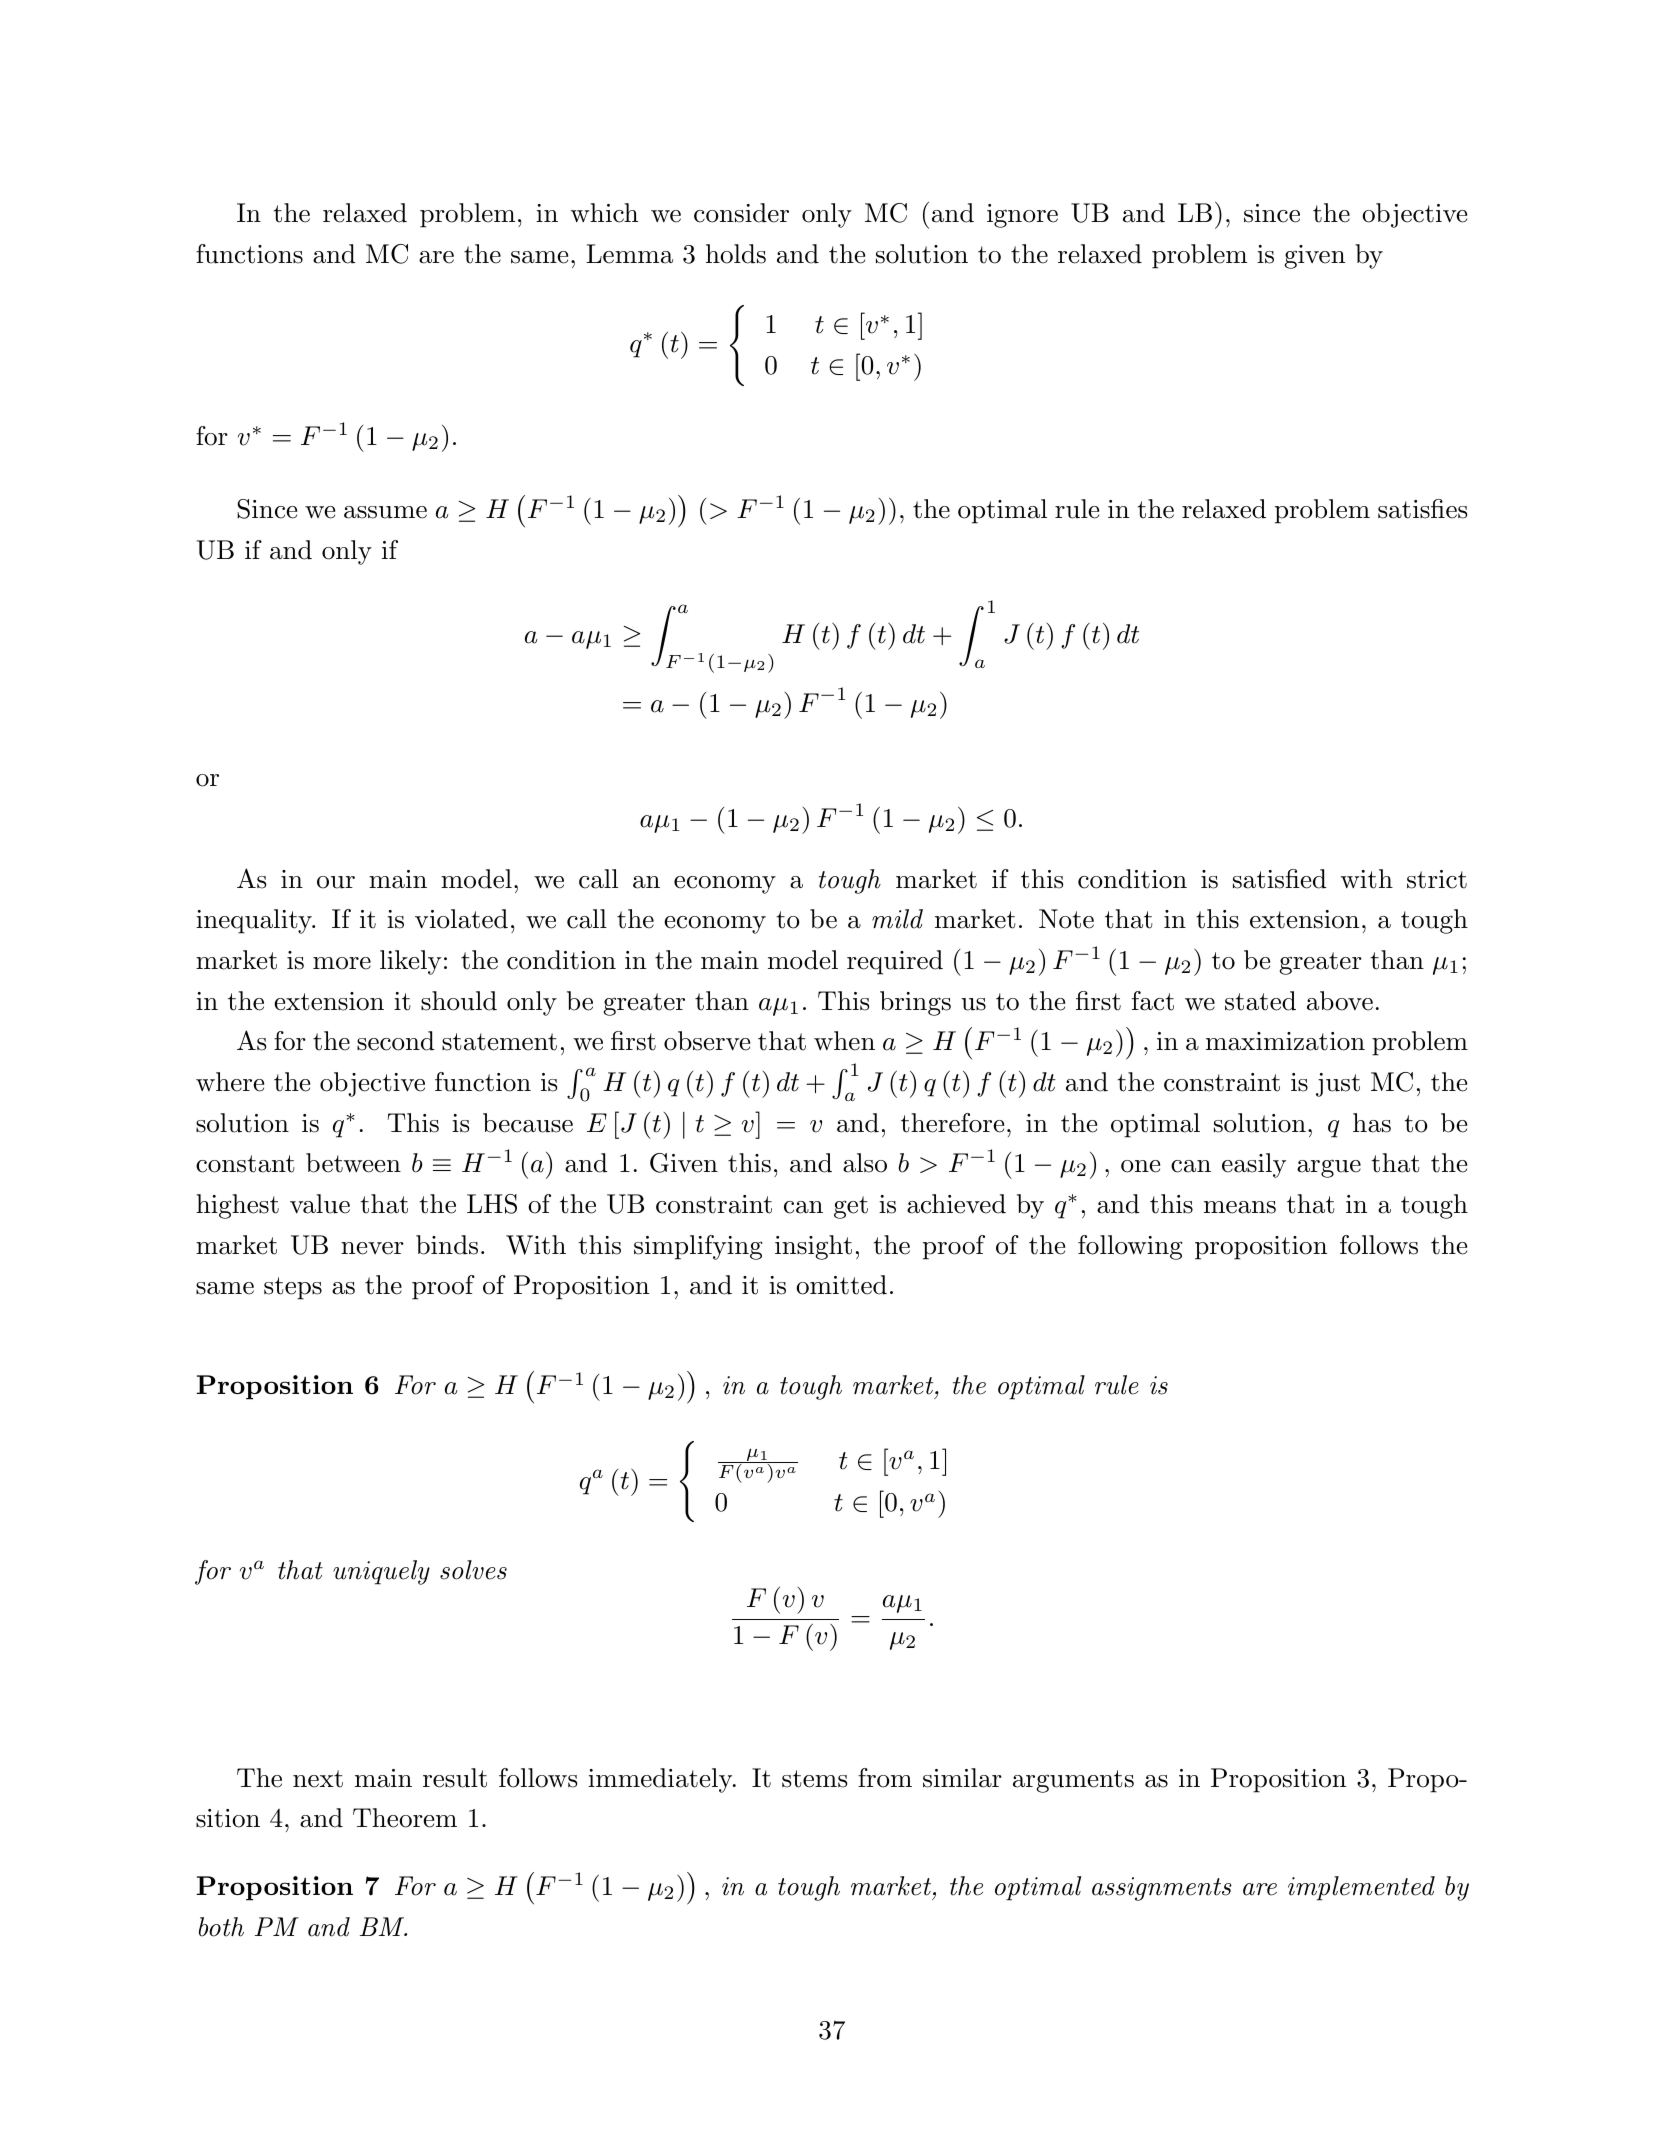  Describe the element at coordinates (336, 882) in the screenshot. I see `our` at that location.
